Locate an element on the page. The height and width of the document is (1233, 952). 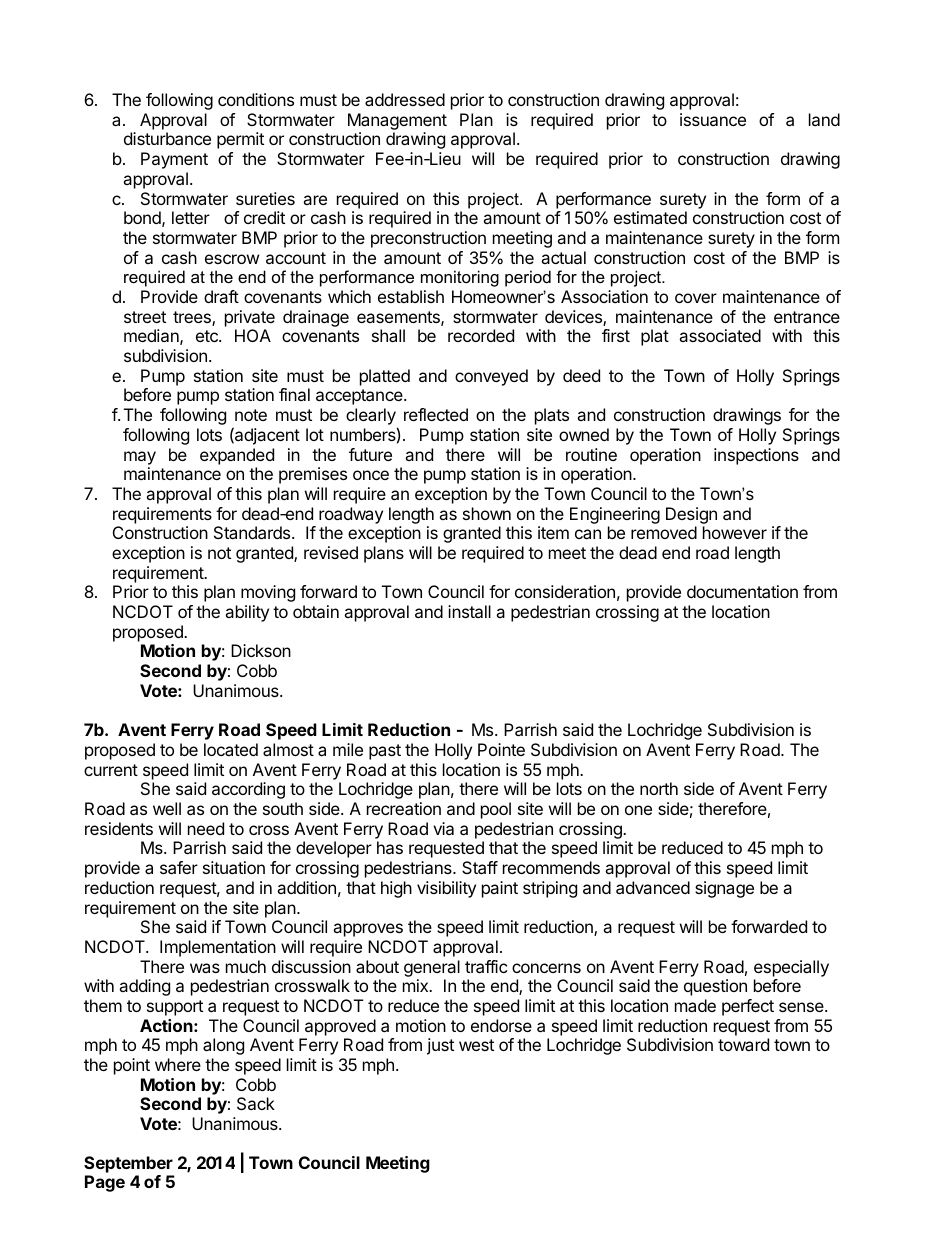
documentation is located at coordinates (742, 591).
